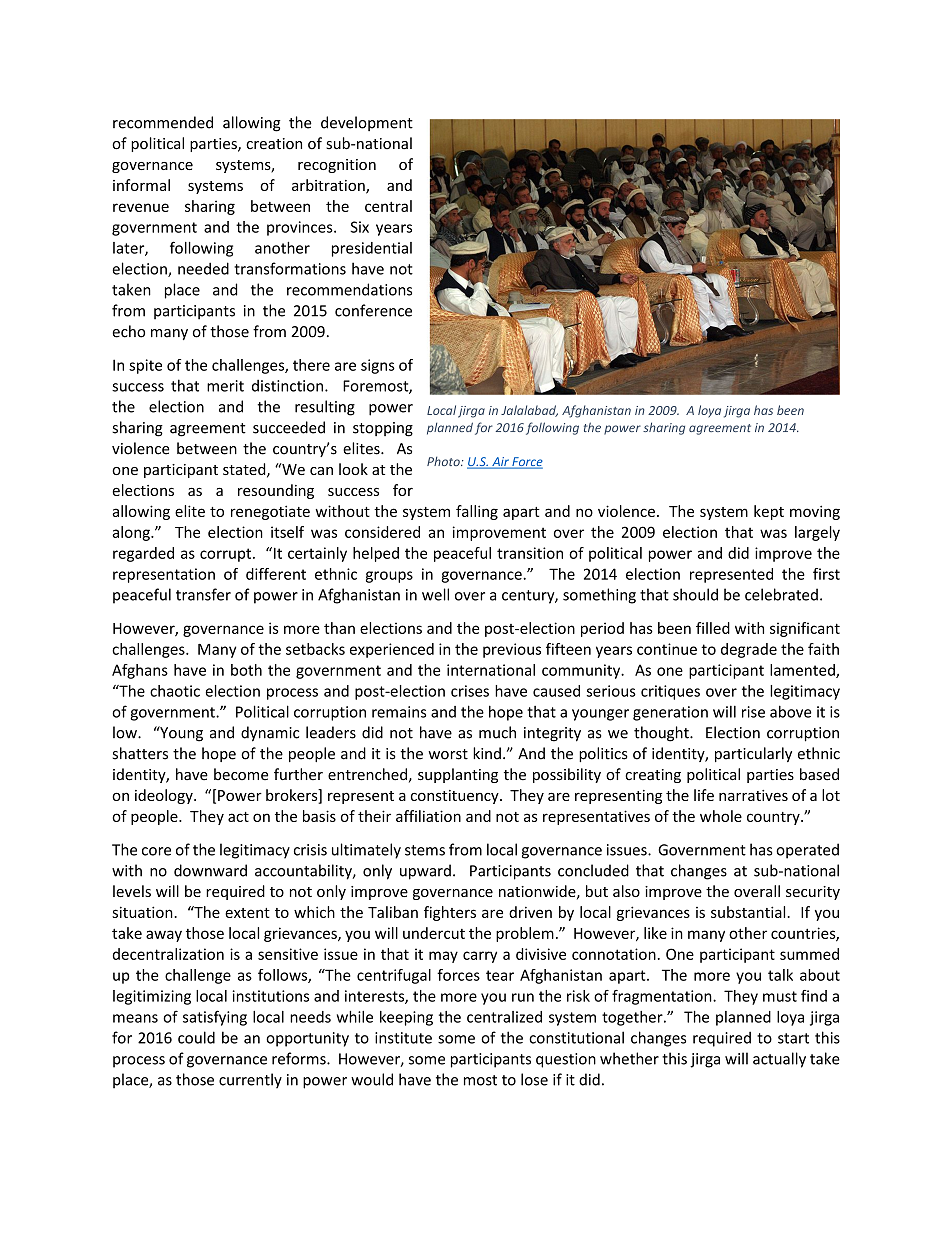 This document has width=952, height=1233. What do you see at coordinates (196, 1037) in the document?
I see `could` at bounding box center [196, 1037].
